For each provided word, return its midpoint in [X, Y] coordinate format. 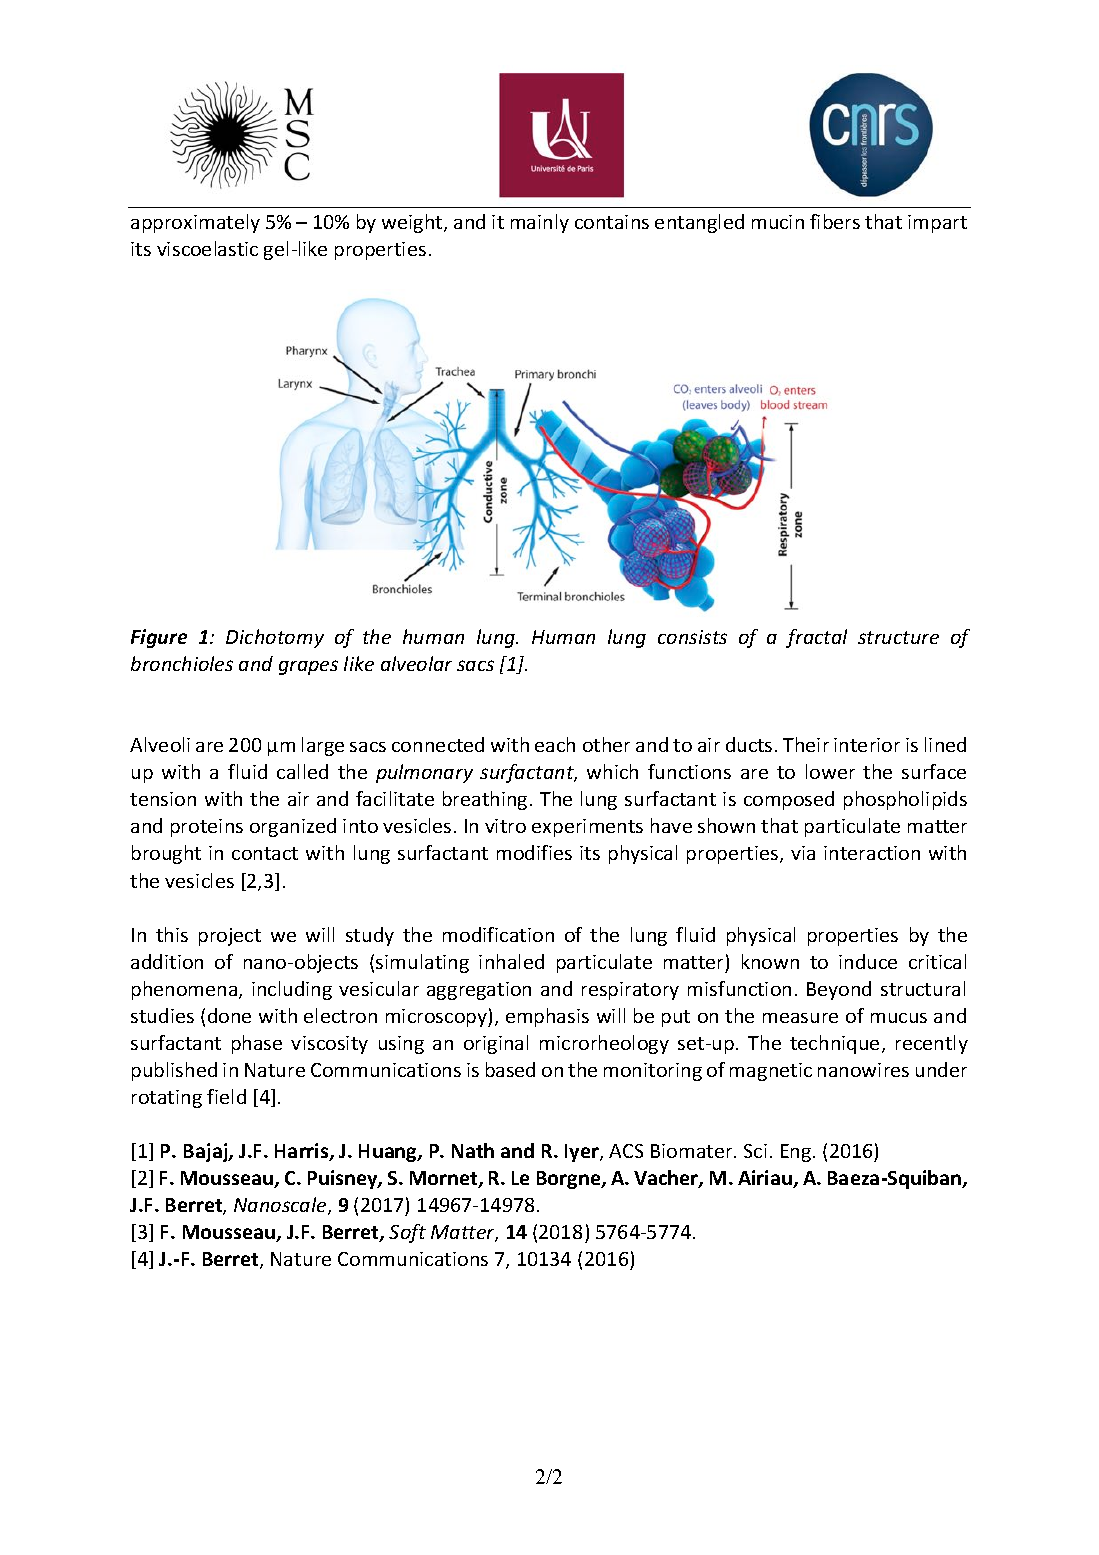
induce [868, 961]
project [230, 937]
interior [867, 745]
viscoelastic [207, 248]
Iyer [583, 1153]
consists [692, 637]
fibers [835, 221]
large [323, 746]
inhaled [511, 961]
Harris [303, 1152]
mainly [540, 223]
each [555, 744]
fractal [816, 638]
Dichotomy [275, 638]
